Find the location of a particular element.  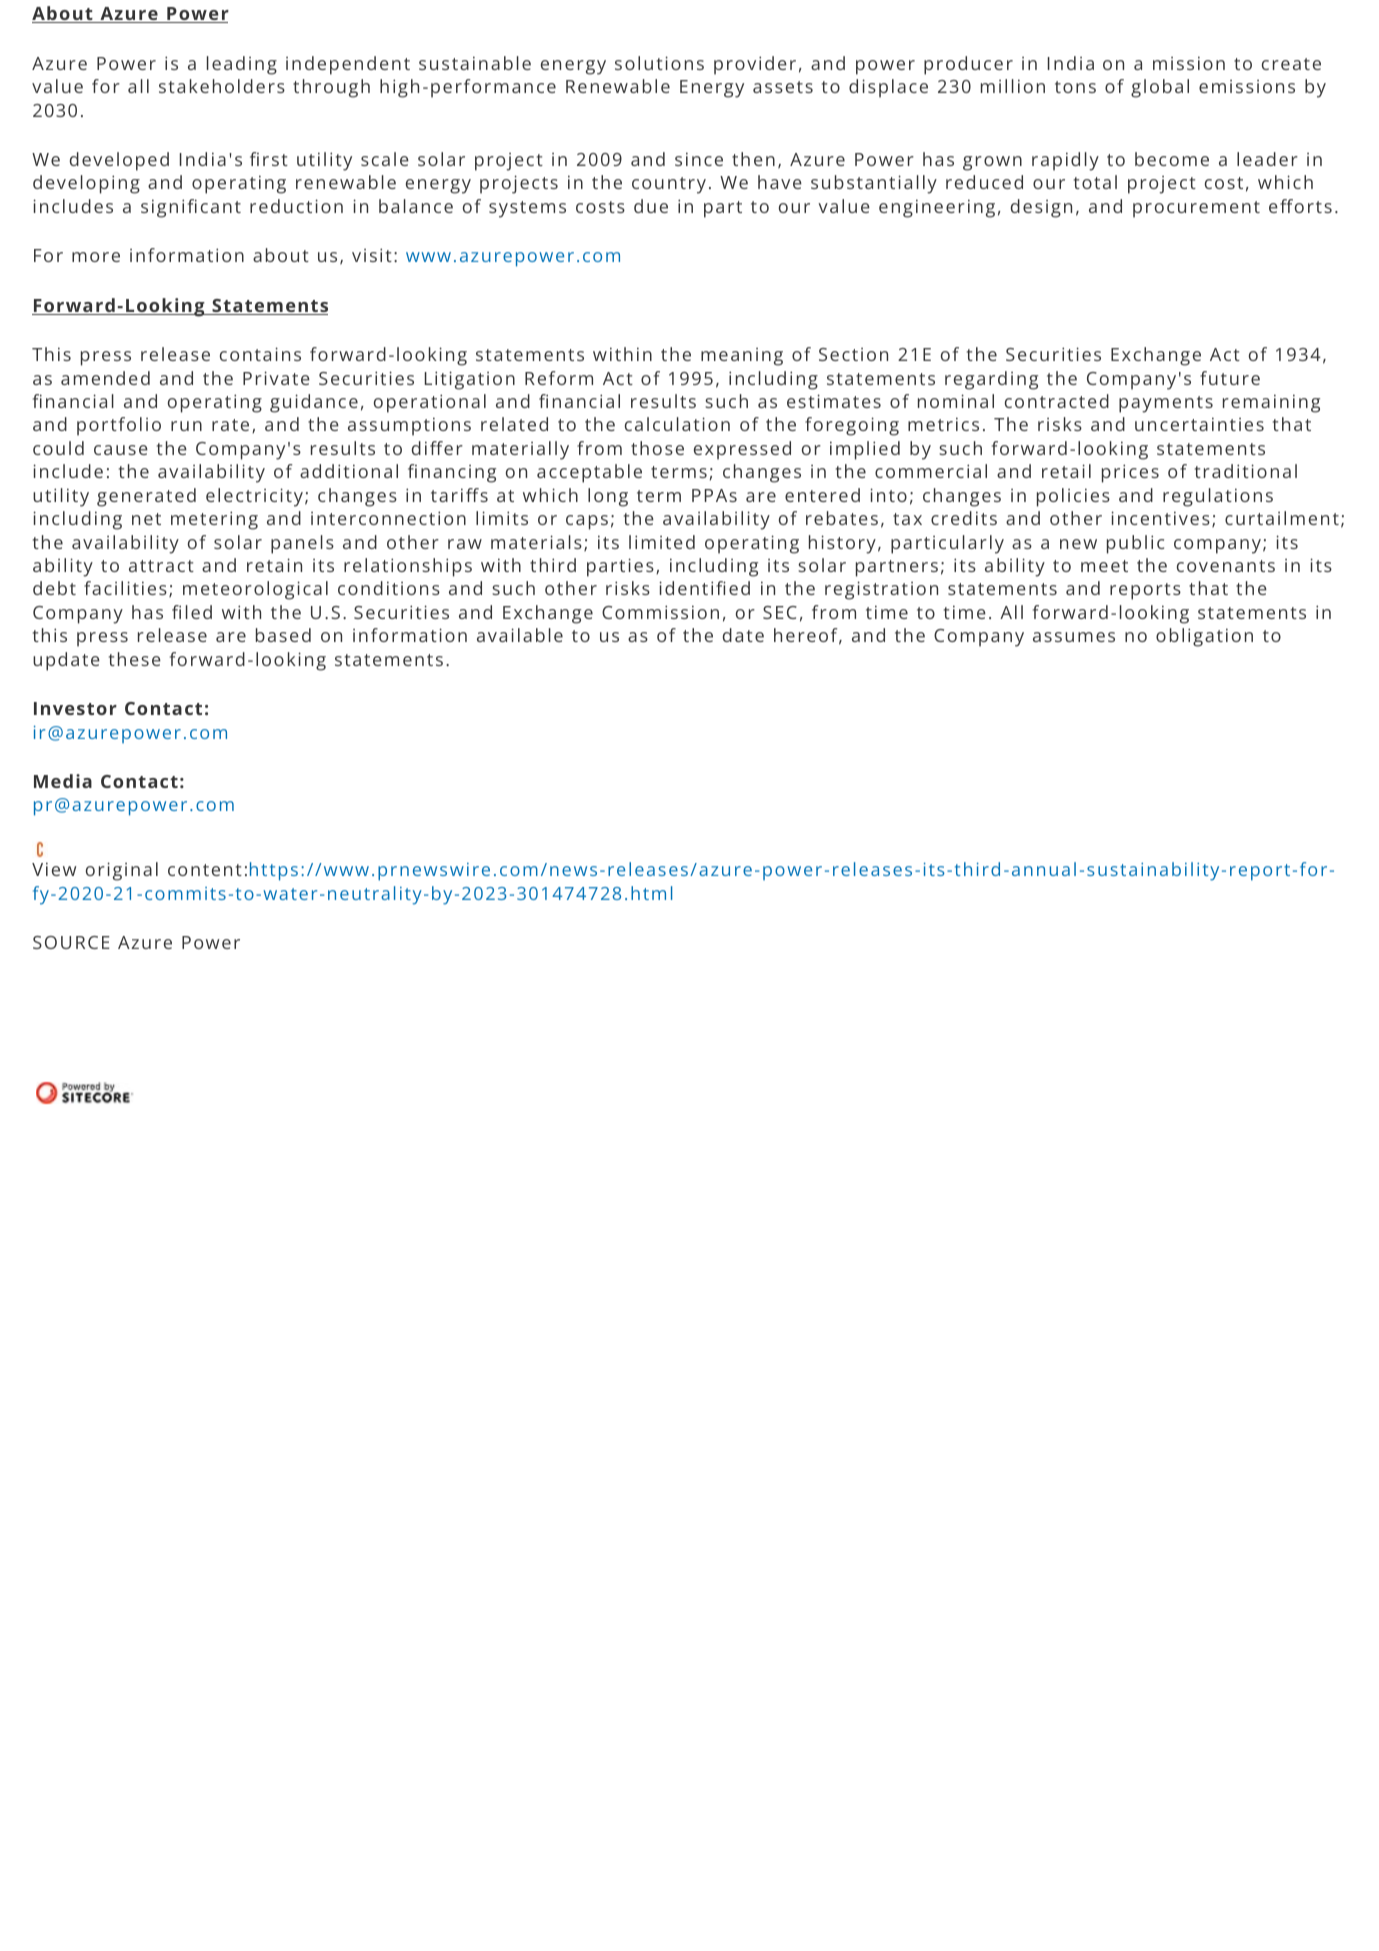

available is located at coordinates (520, 635).
